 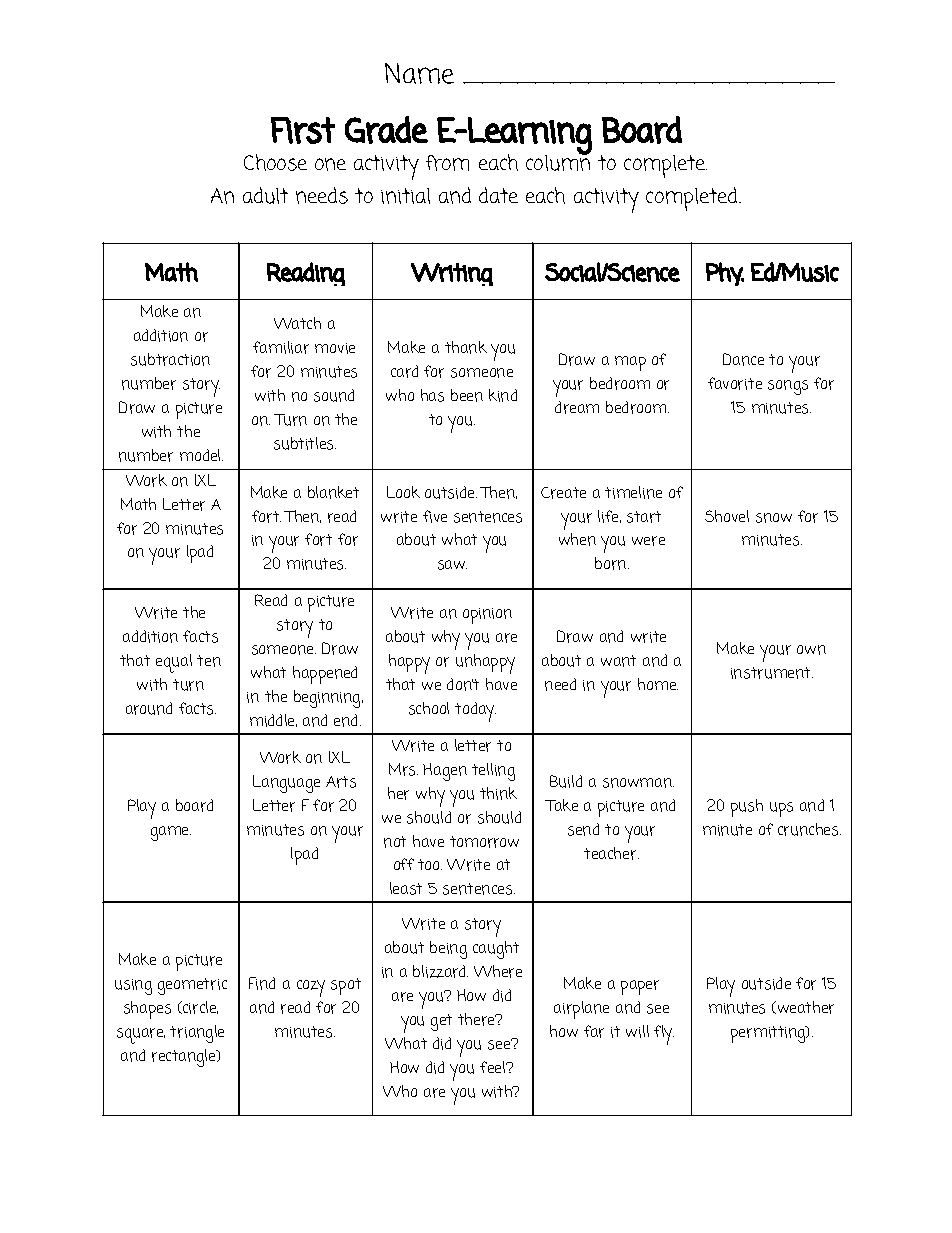 I want to click on were, so click(x=648, y=541).
